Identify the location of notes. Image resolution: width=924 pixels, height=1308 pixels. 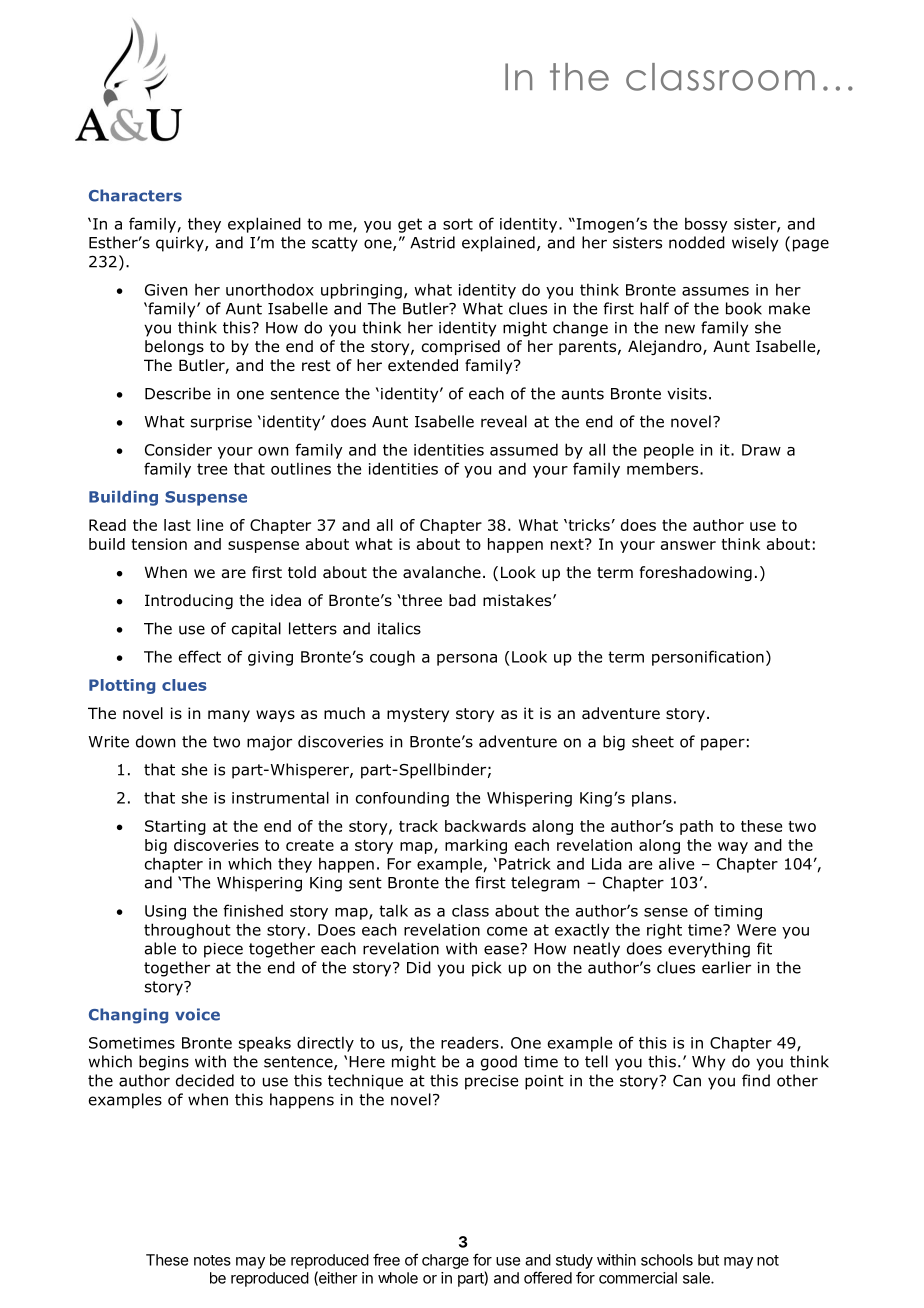
(212, 1260).
